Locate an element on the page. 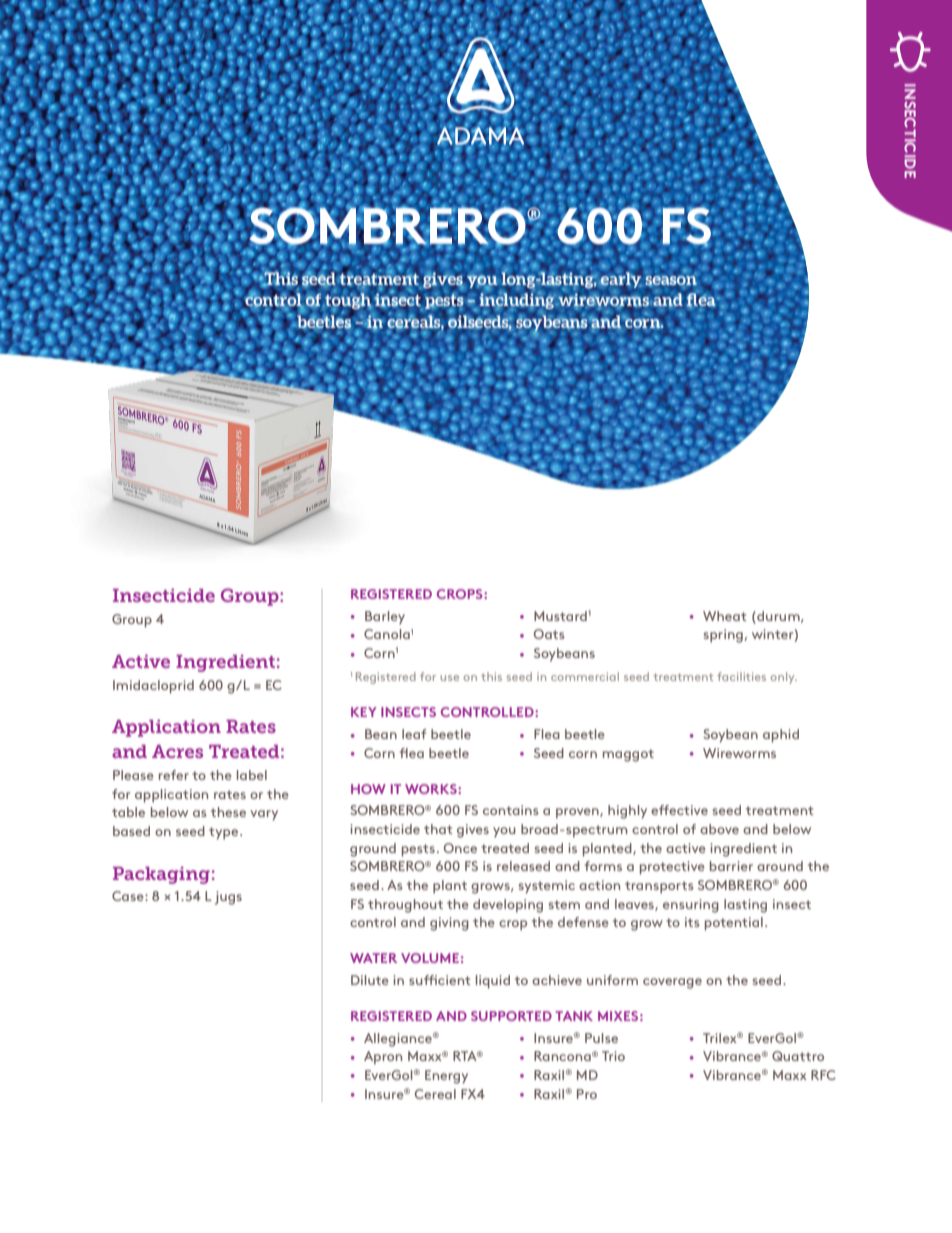 This image has width=952, height=1233. season is located at coordinates (671, 280).
